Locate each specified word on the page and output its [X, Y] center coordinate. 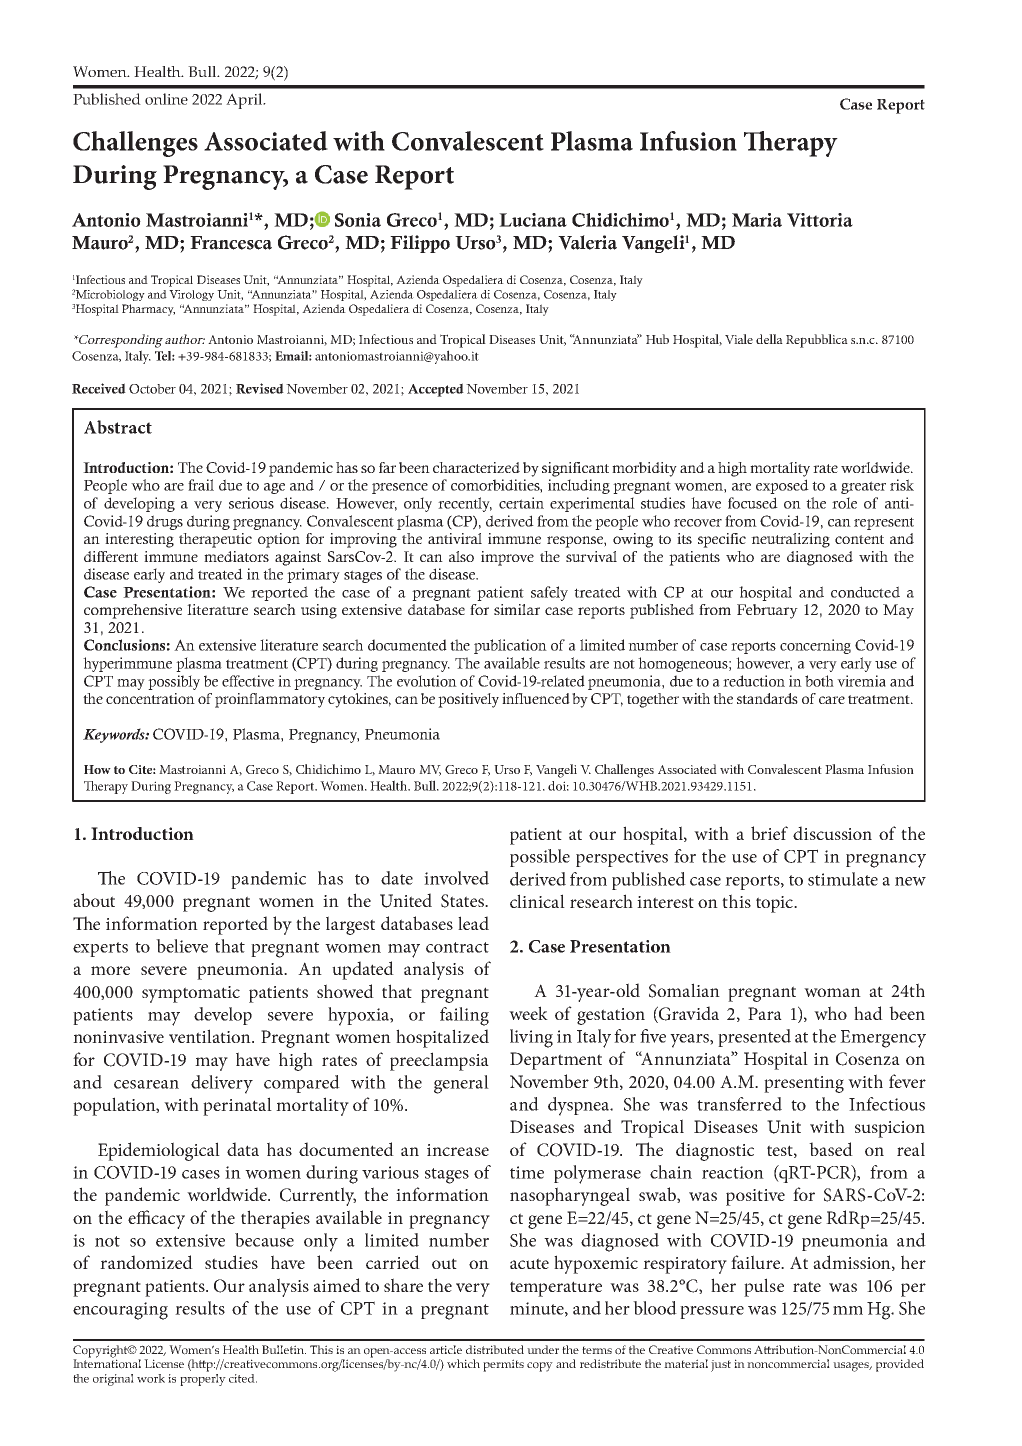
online [166, 99]
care [832, 700]
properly [203, 1378]
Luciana [533, 220]
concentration [150, 698]
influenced [536, 698]
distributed [495, 1349]
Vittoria [820, 220]
